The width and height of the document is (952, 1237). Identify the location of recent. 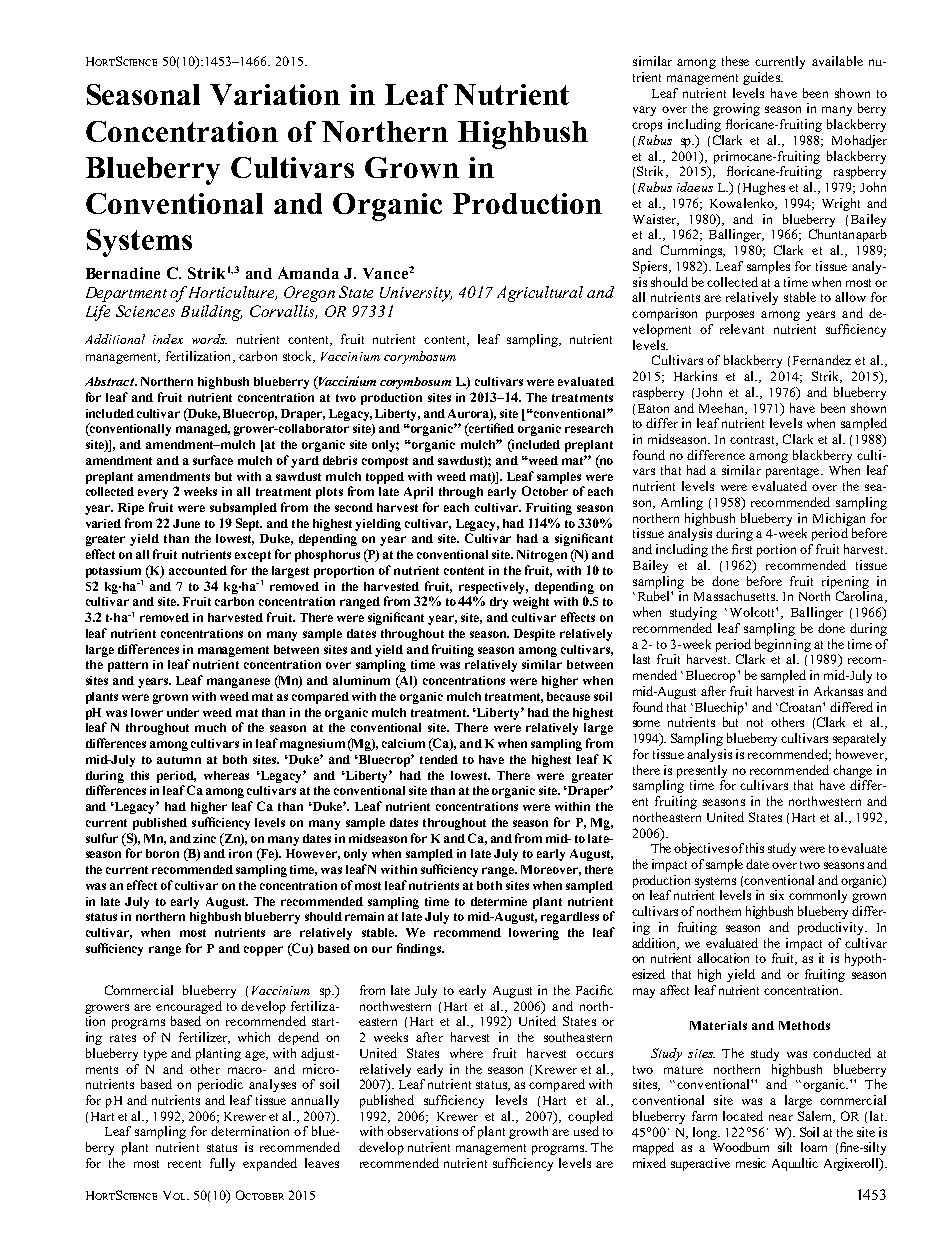
(184, 1164).
